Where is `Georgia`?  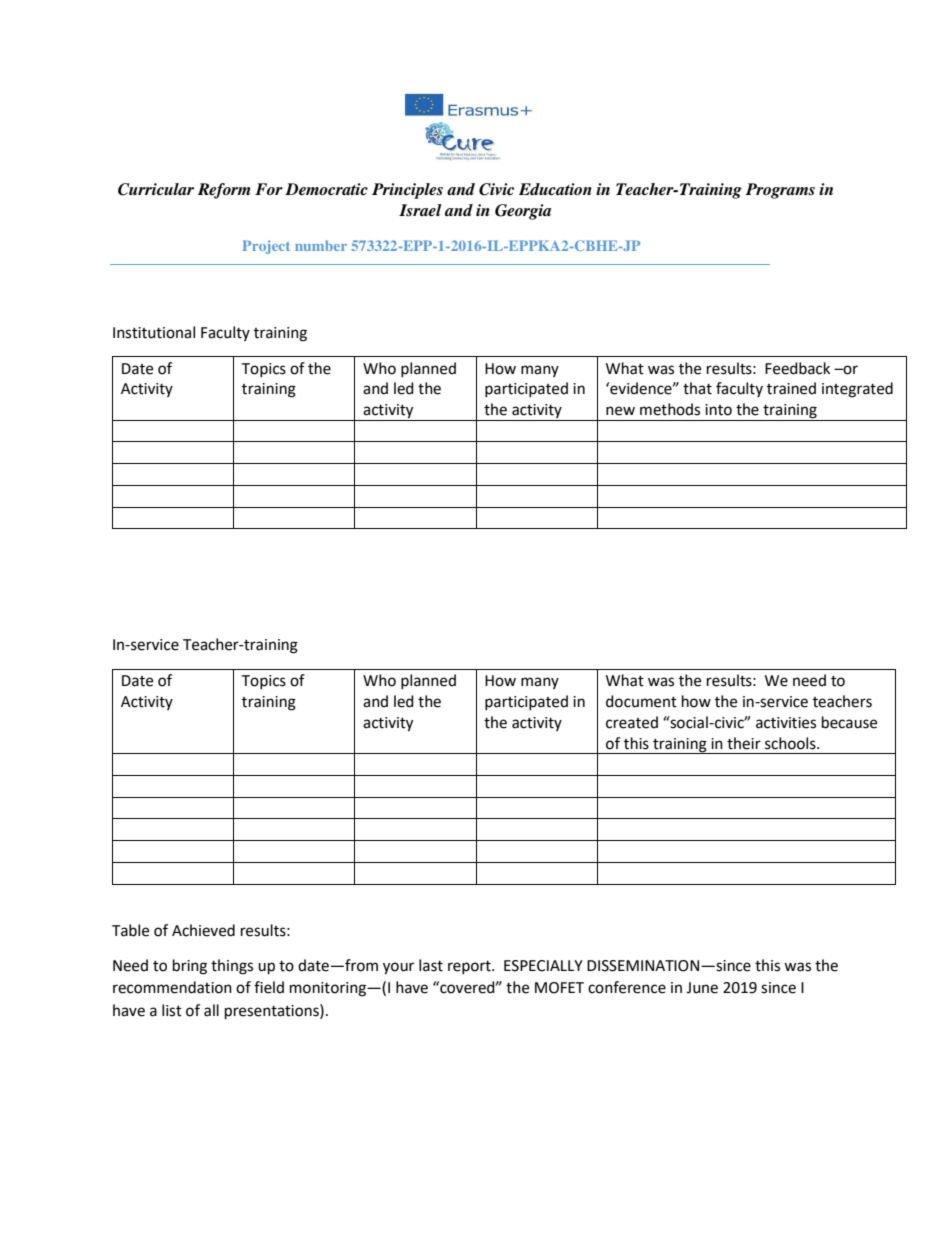
Georgia is located at coordinates (523, 212).
